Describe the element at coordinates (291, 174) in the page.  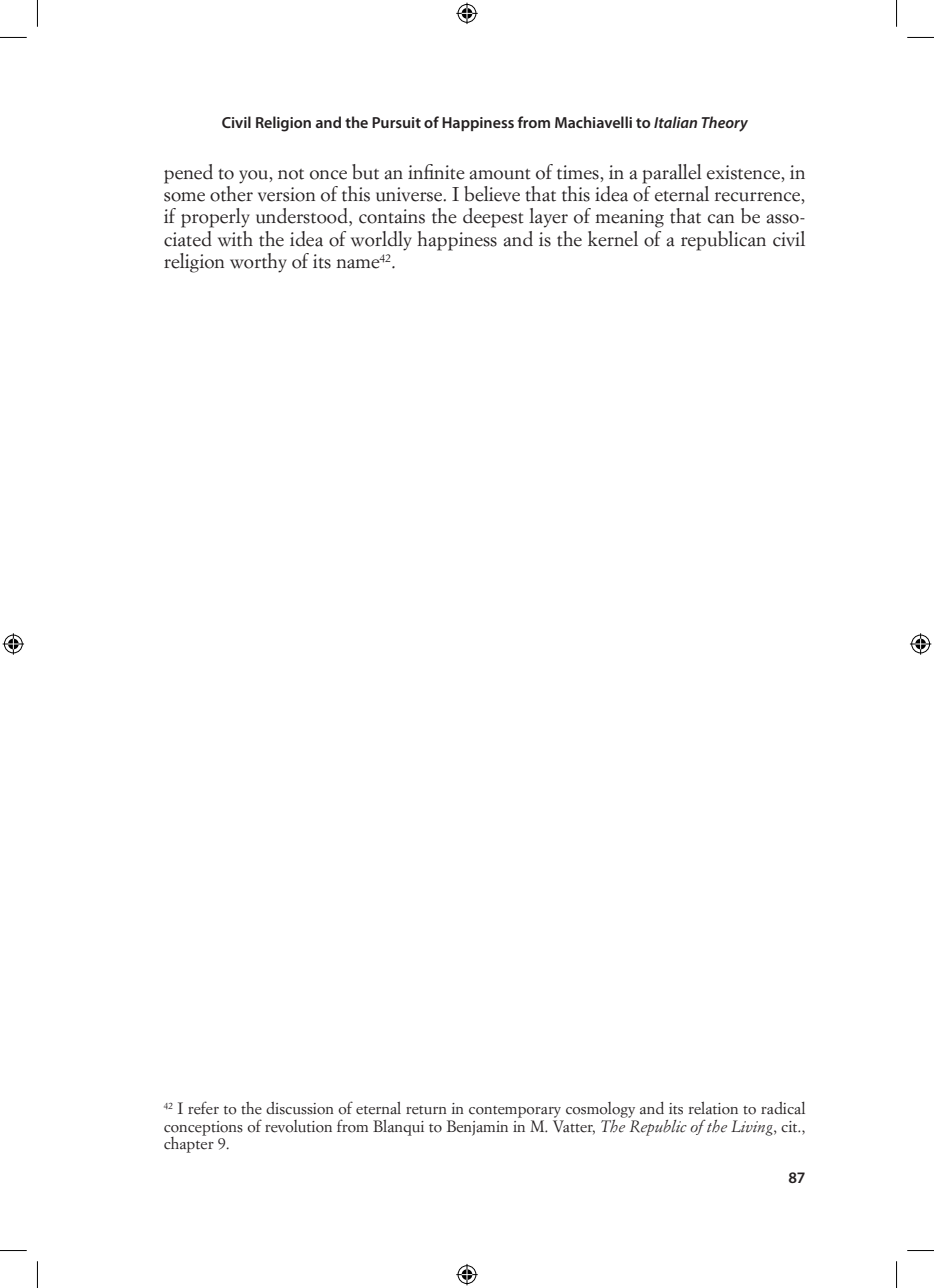
I see `not` at that location.
